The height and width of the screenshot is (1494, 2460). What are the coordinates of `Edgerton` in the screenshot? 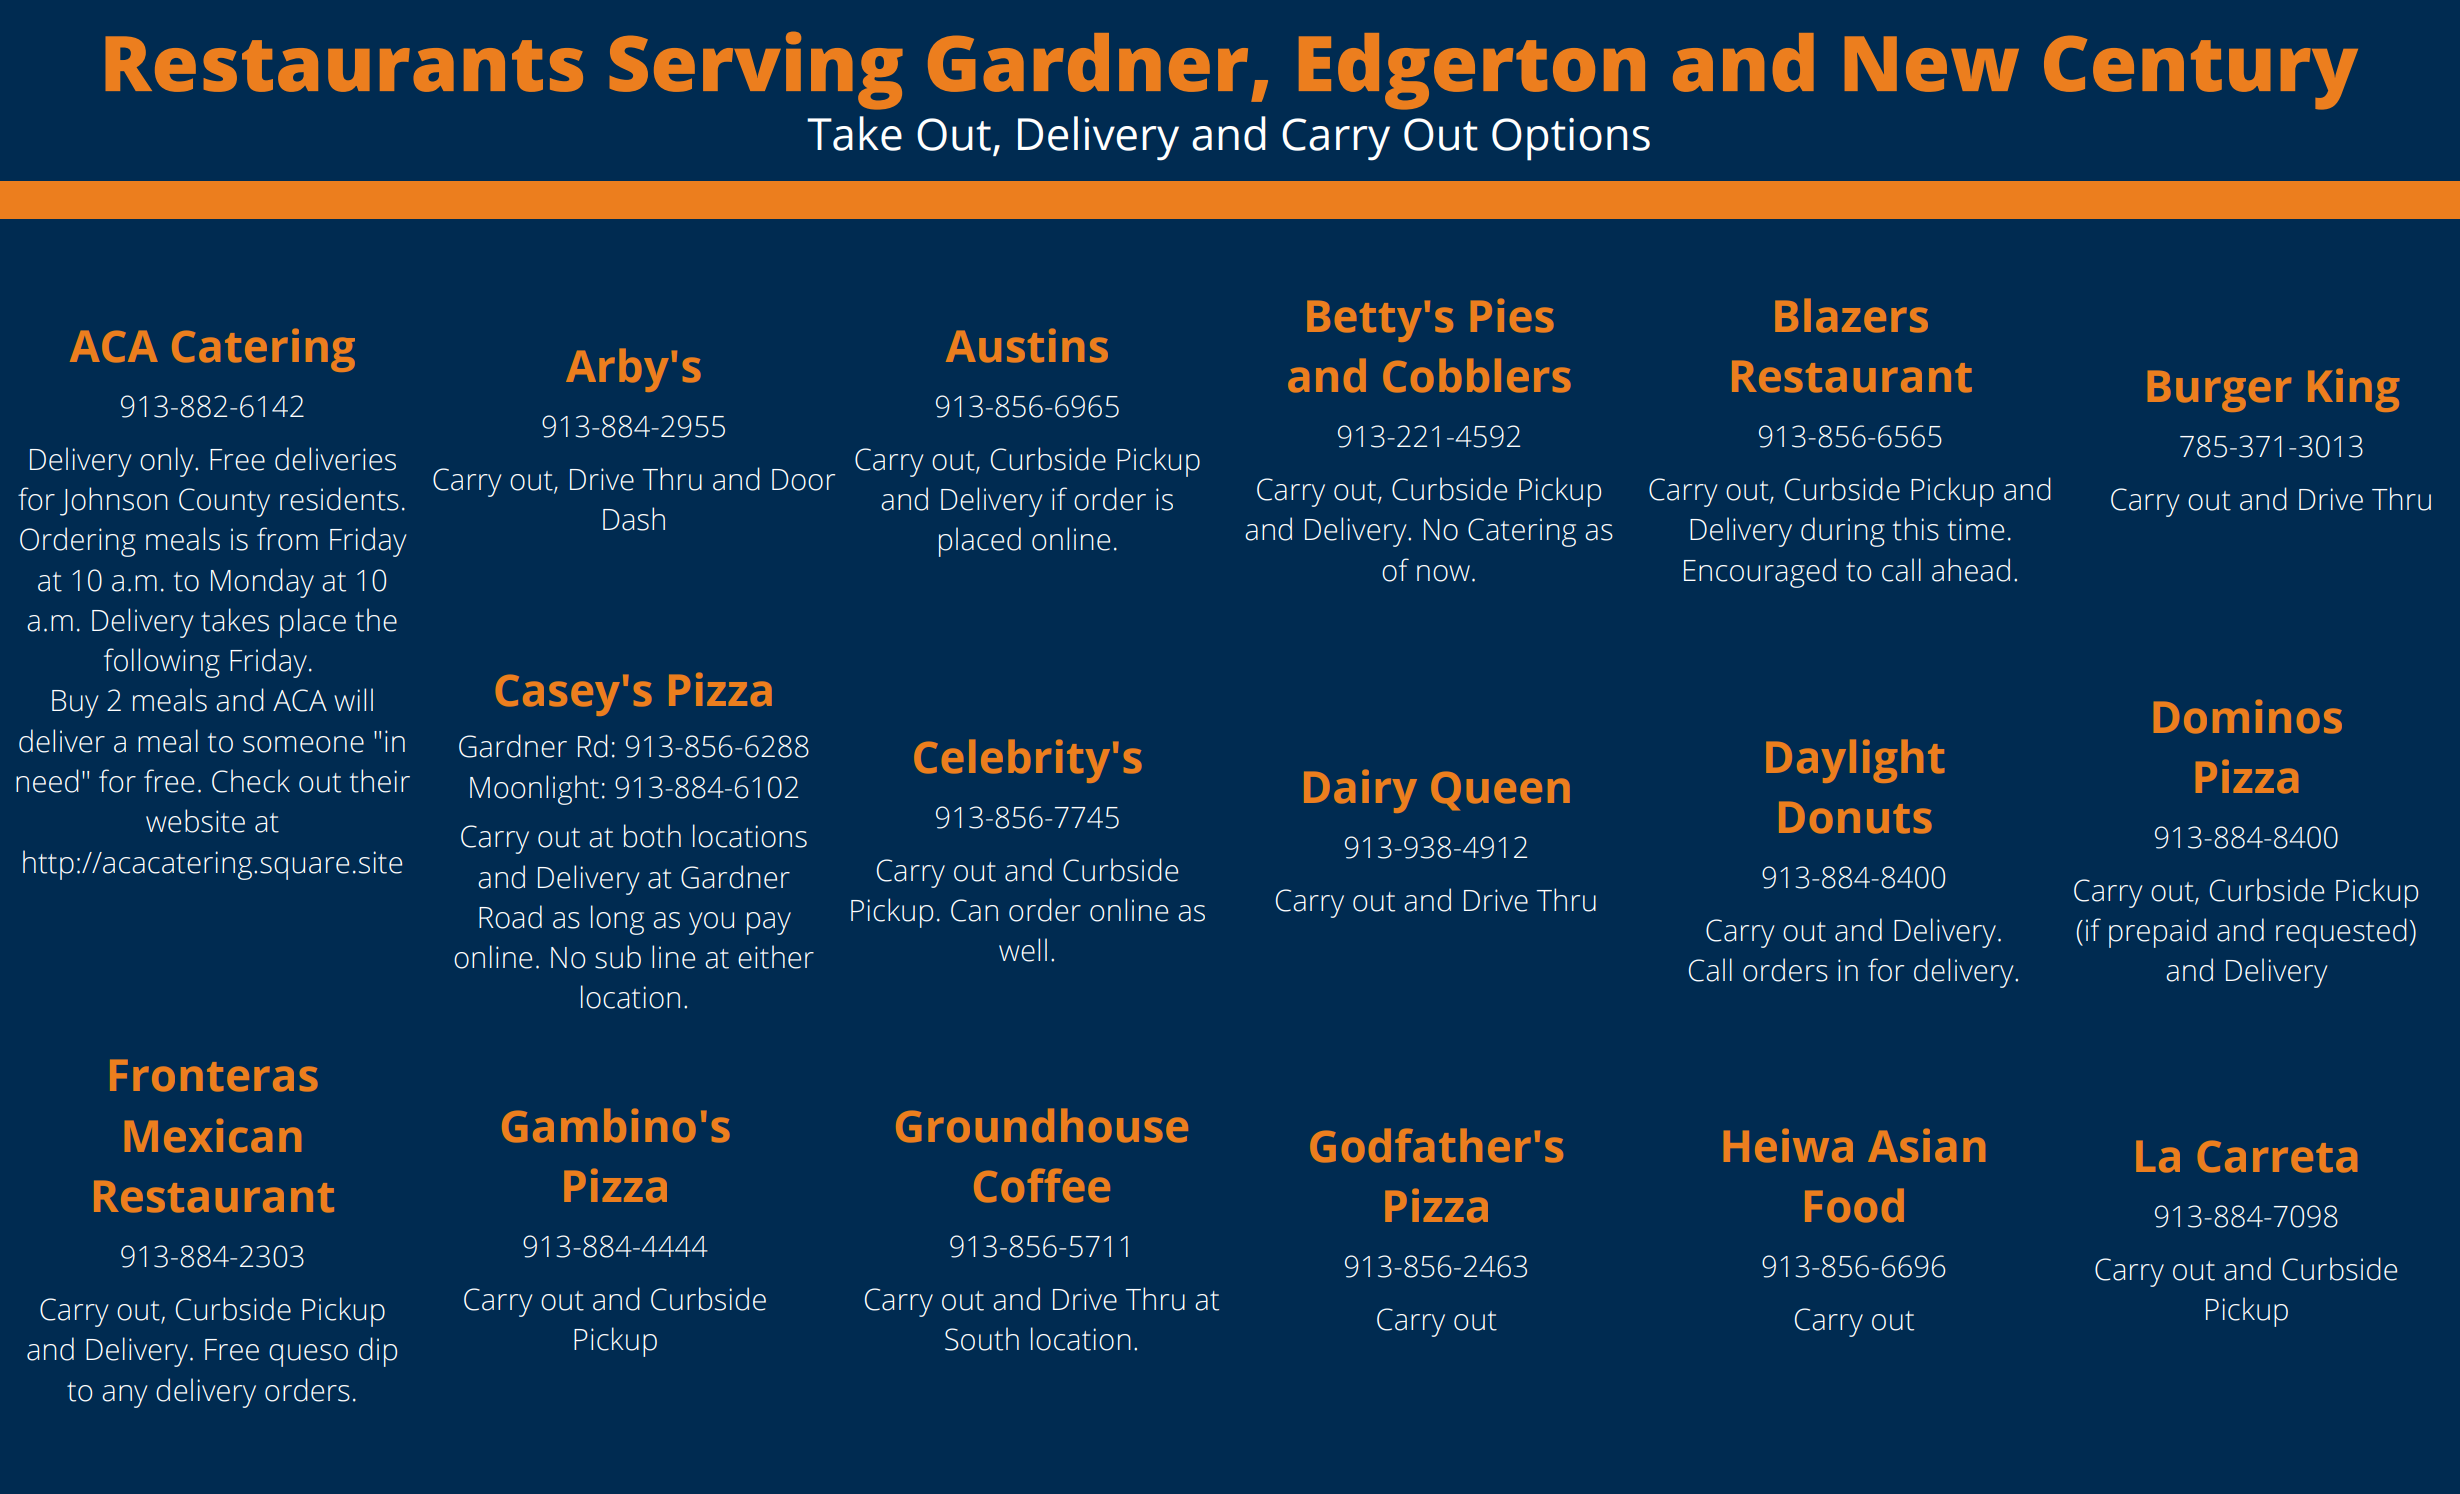 It's located at (1472, 71).
